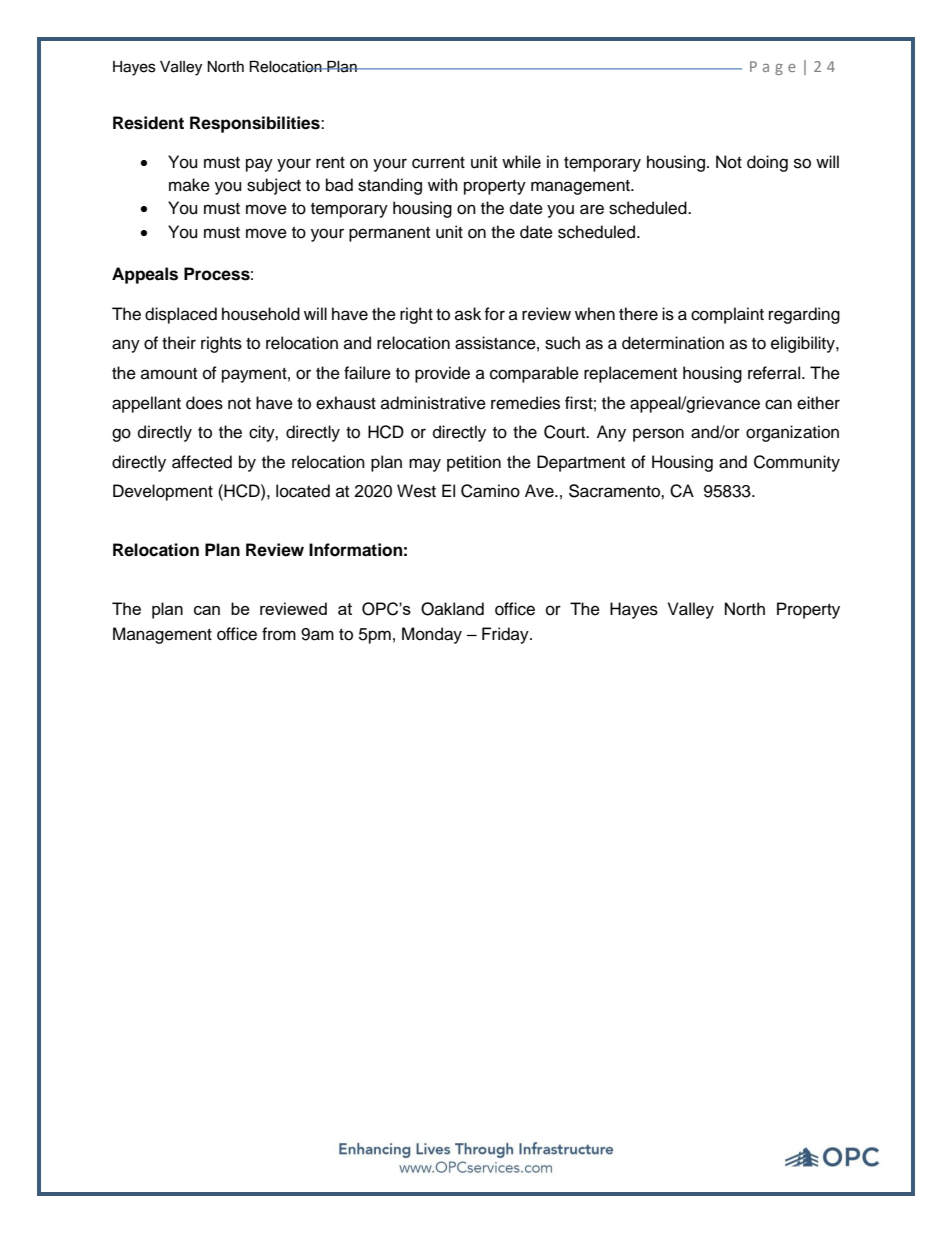  Describe the element at coordinates (279, 634) in the screenshot. I see `from` at that location.
